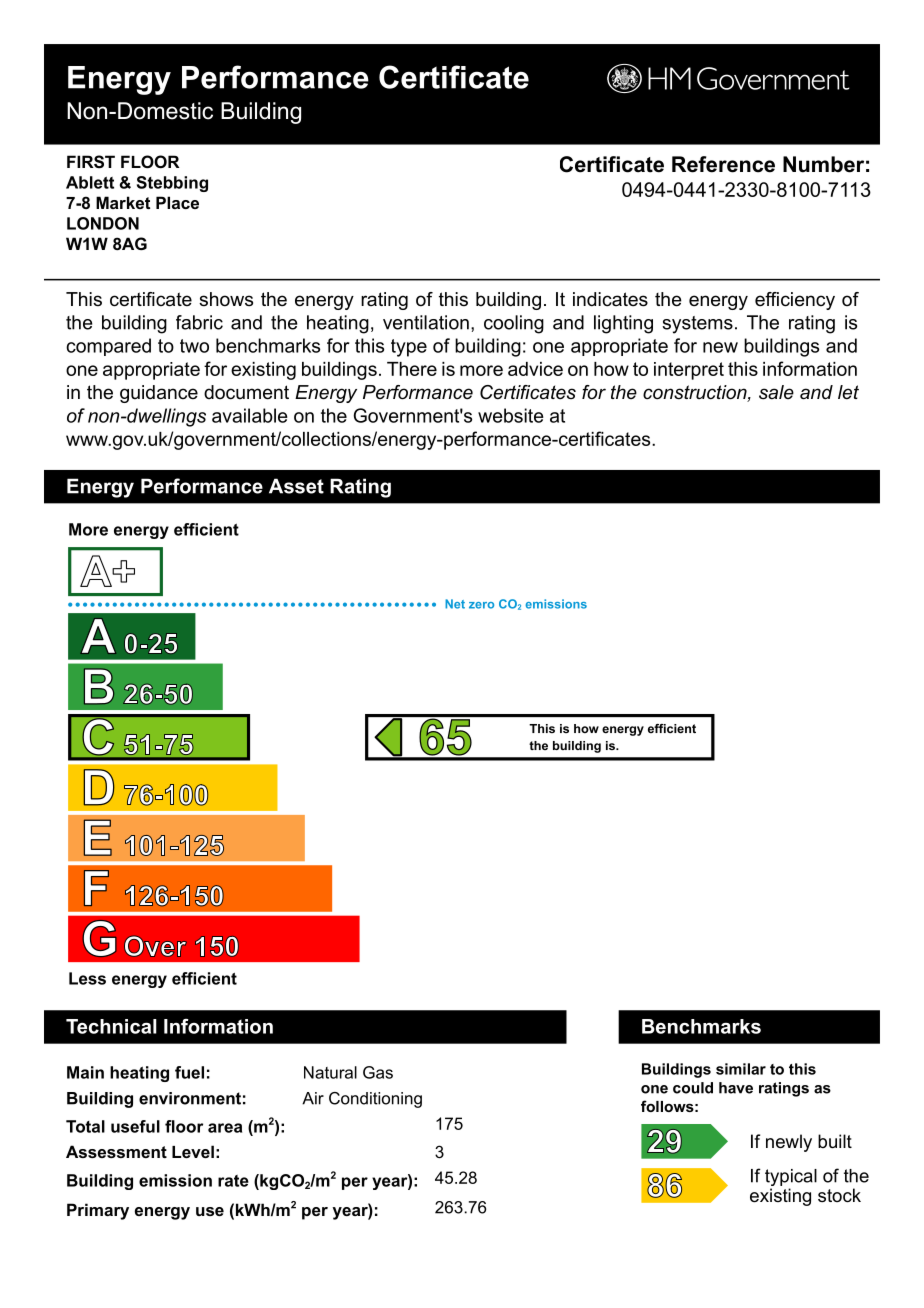 The image size is (924, 1308). I want to click on Asset, so click(296, 486).
